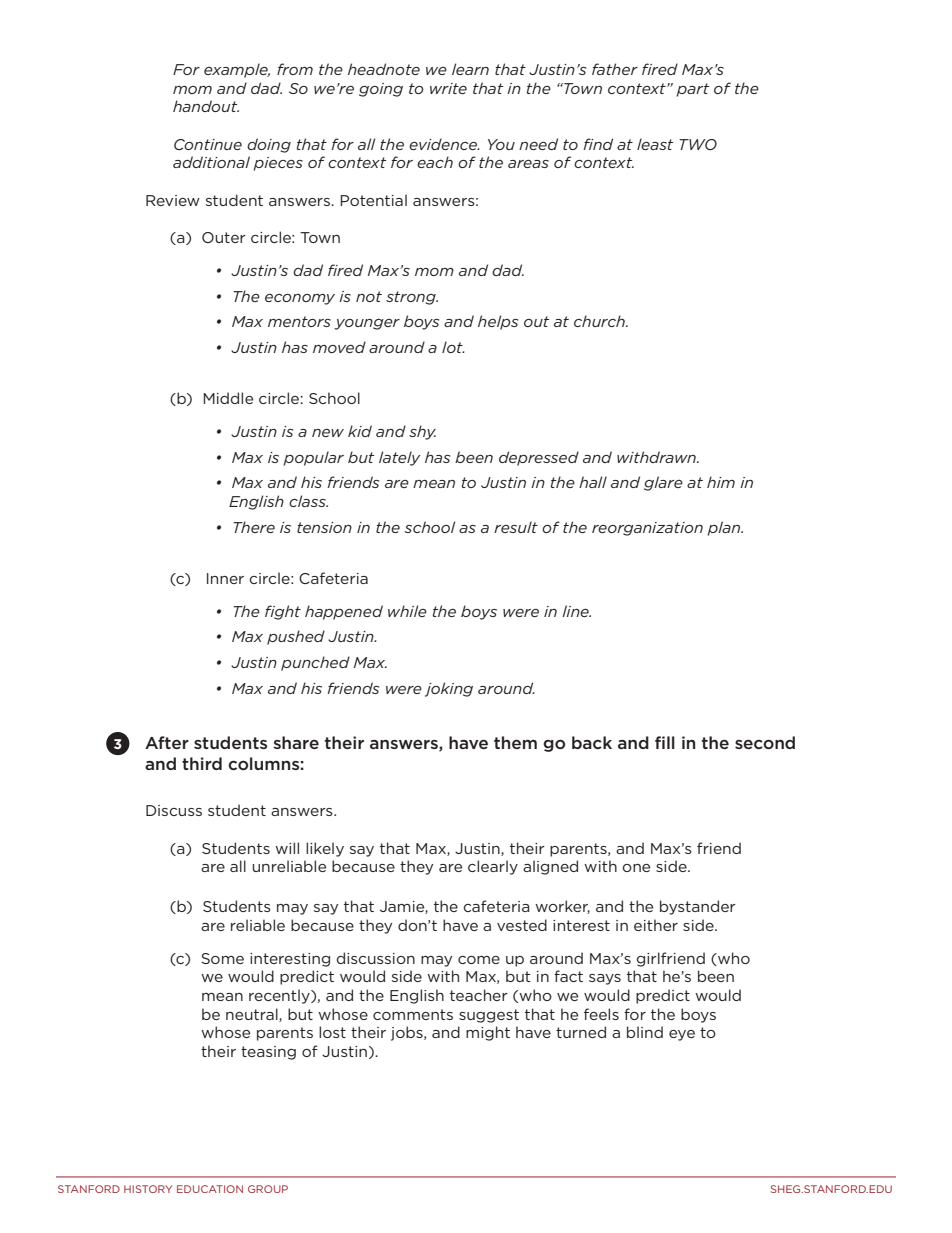 This screenshot has height=1233, width=952. I want to click on Middle, so click(228, 398).
